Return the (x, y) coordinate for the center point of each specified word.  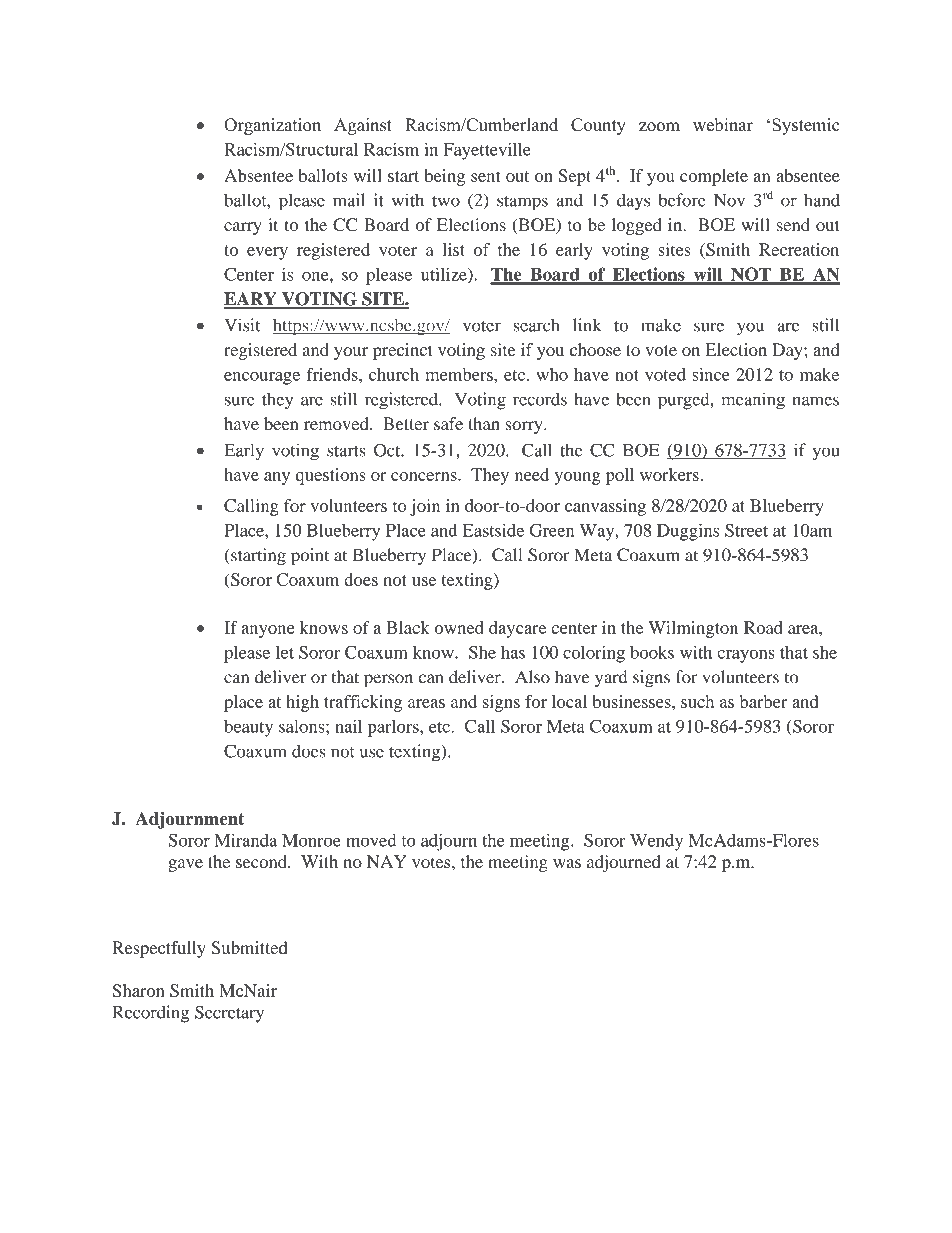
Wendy (656, 842)
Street (746, 530)
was (567, 863)
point (310, 556)
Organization (272, 126)
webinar (723, 125)
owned (459, 627)
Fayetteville (487, 151)
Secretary (229, 1014)
